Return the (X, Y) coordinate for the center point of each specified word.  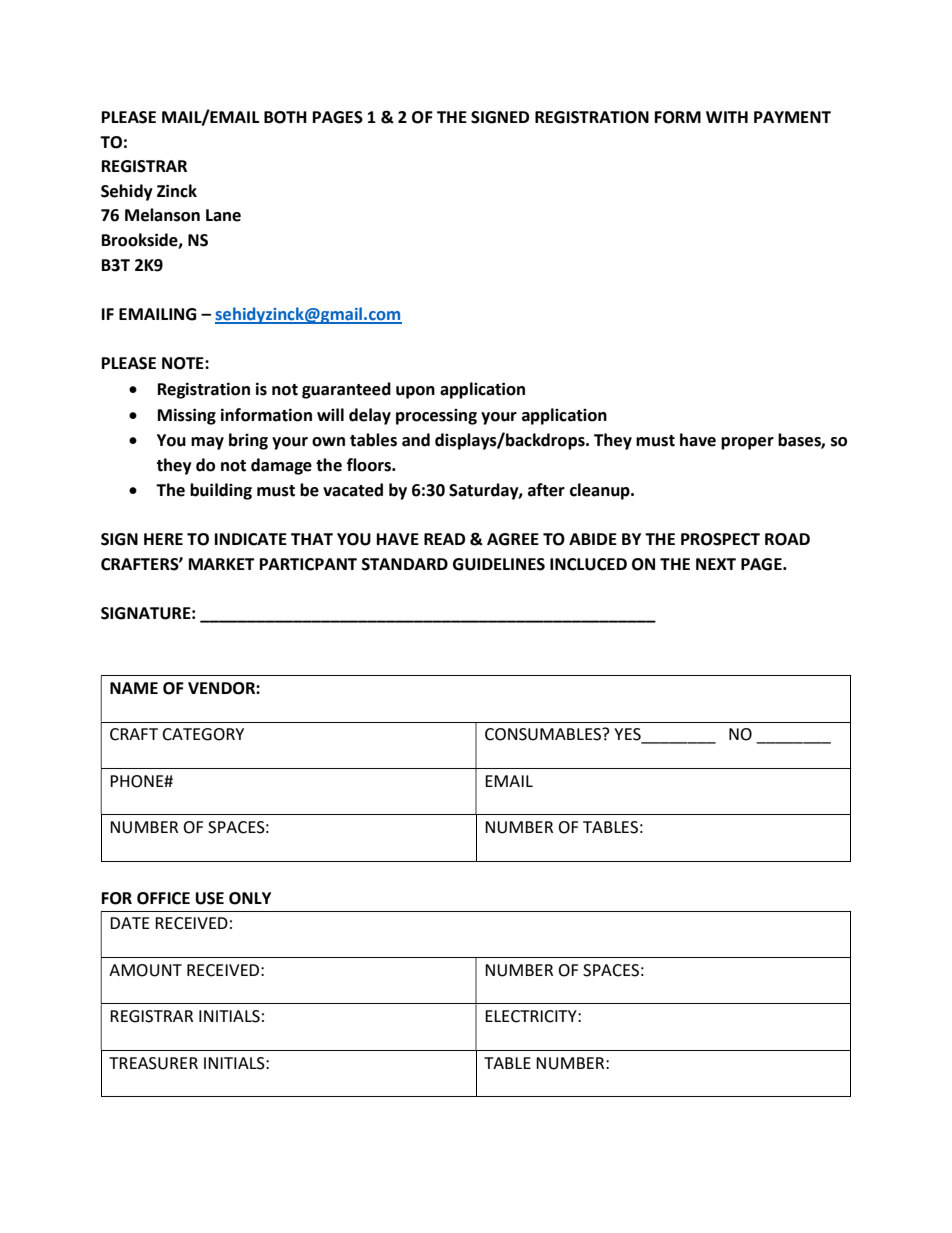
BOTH (285, 117)
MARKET (222, 564)
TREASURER (153, 1063)
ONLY (250, 898)
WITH (727, 117)
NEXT (716, 564)
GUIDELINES (499, 564)
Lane (223, 215)
